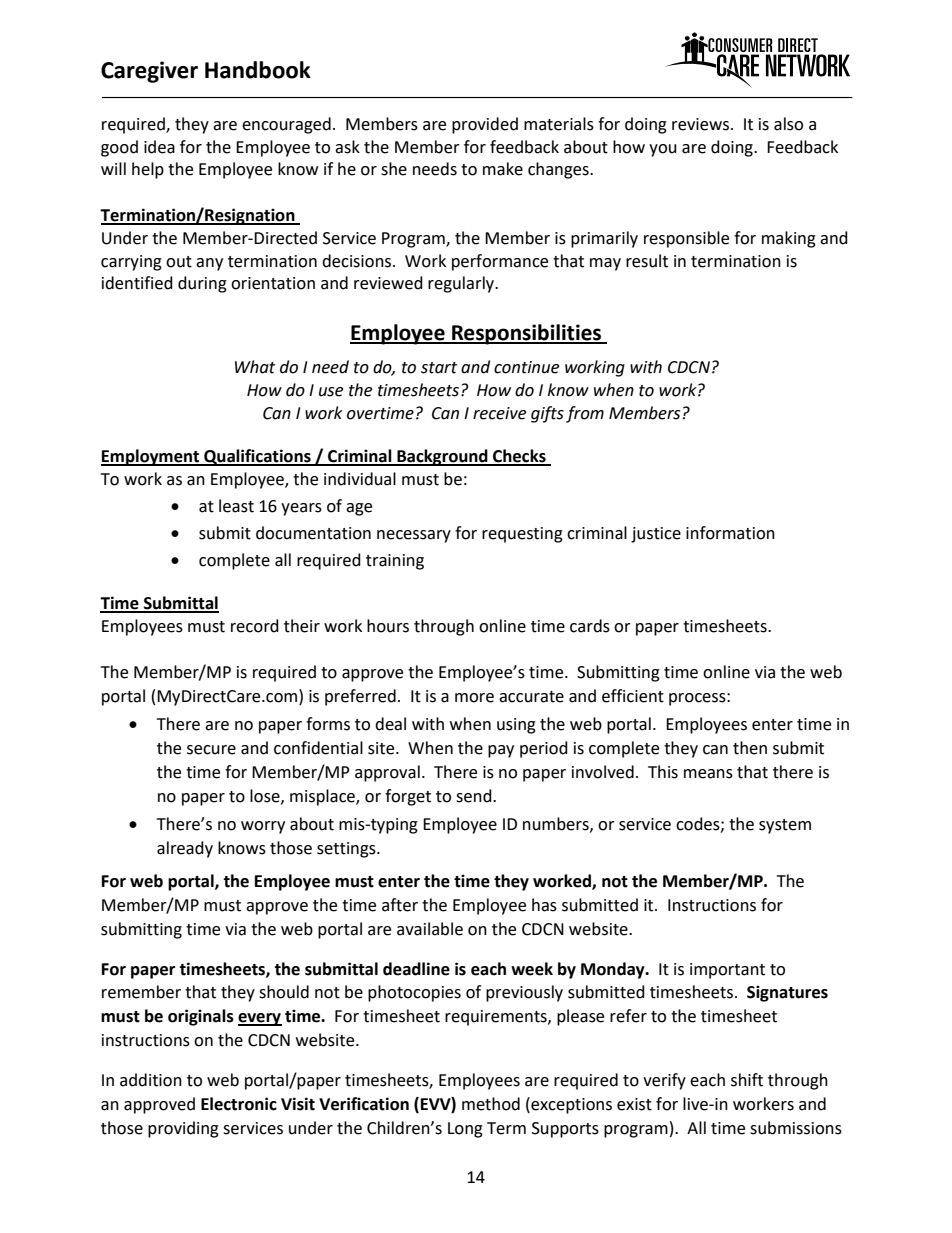  Describe the element at coordinates (485, 125) in the screenshot. I see `provided` at that location.
